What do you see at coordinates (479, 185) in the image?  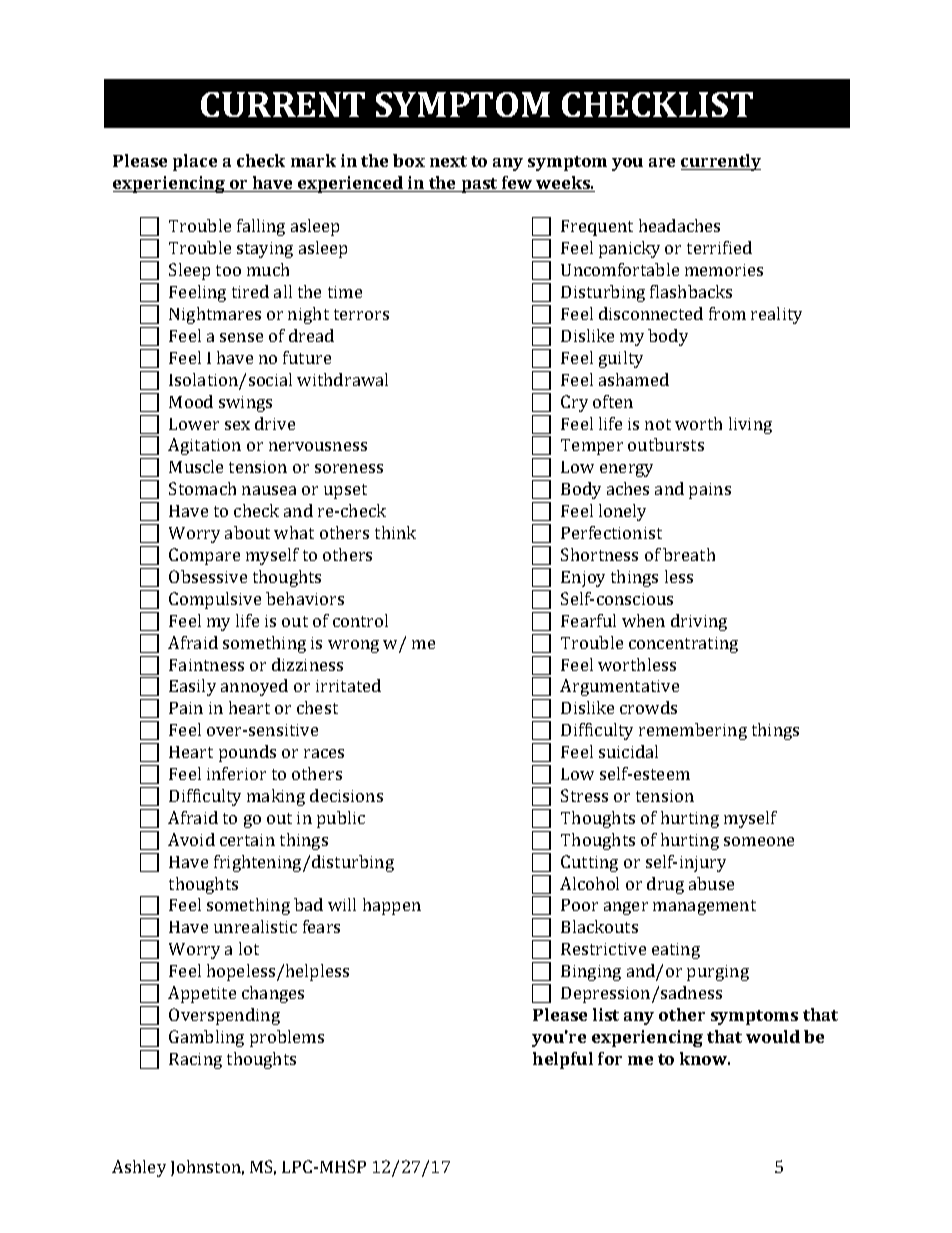 I see `past` at bounding box center [479, 185].
